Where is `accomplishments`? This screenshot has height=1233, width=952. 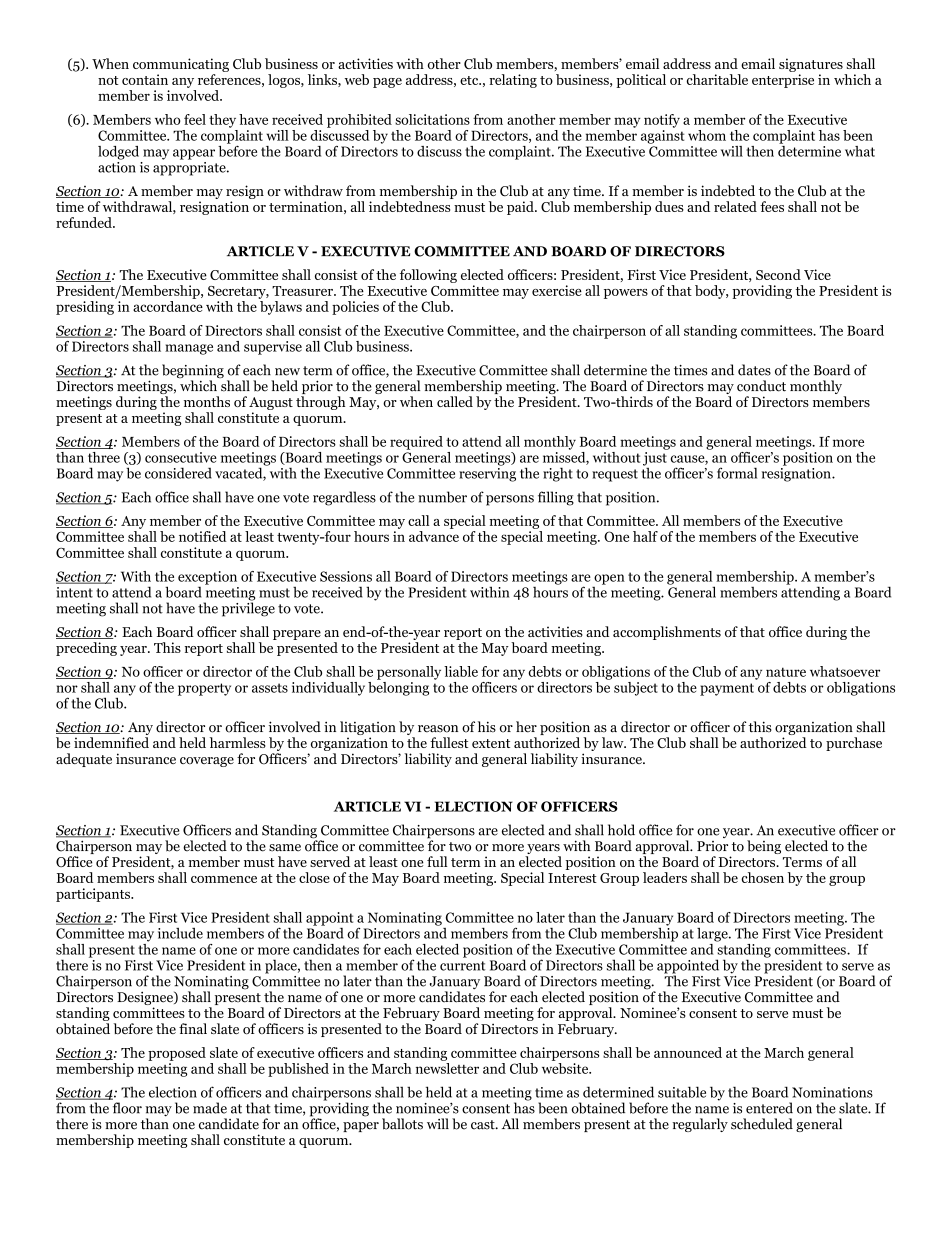 accomplishments is located at coordinates (667, 633).
